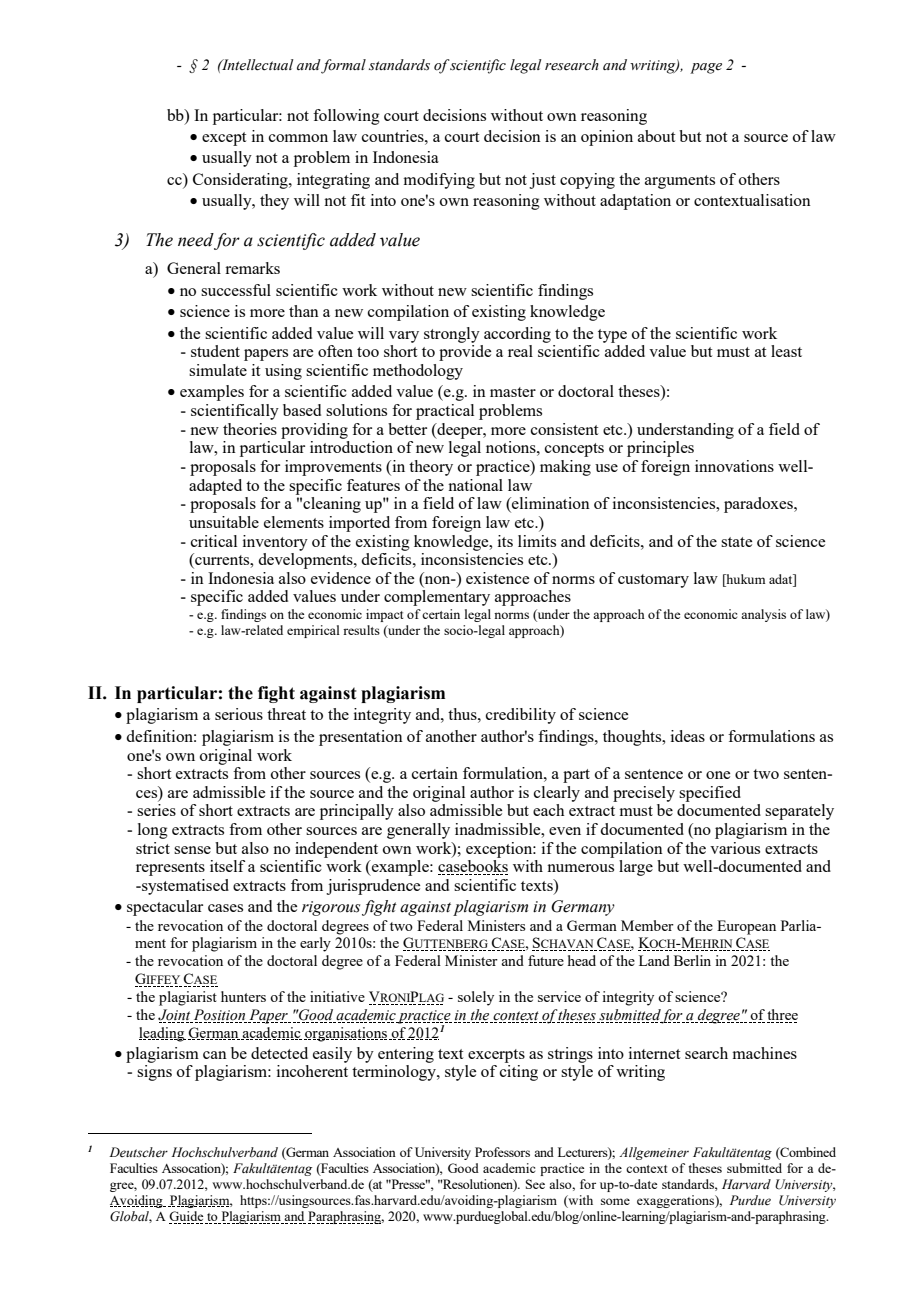  I want to click on Professors, so click(502, 1152).
